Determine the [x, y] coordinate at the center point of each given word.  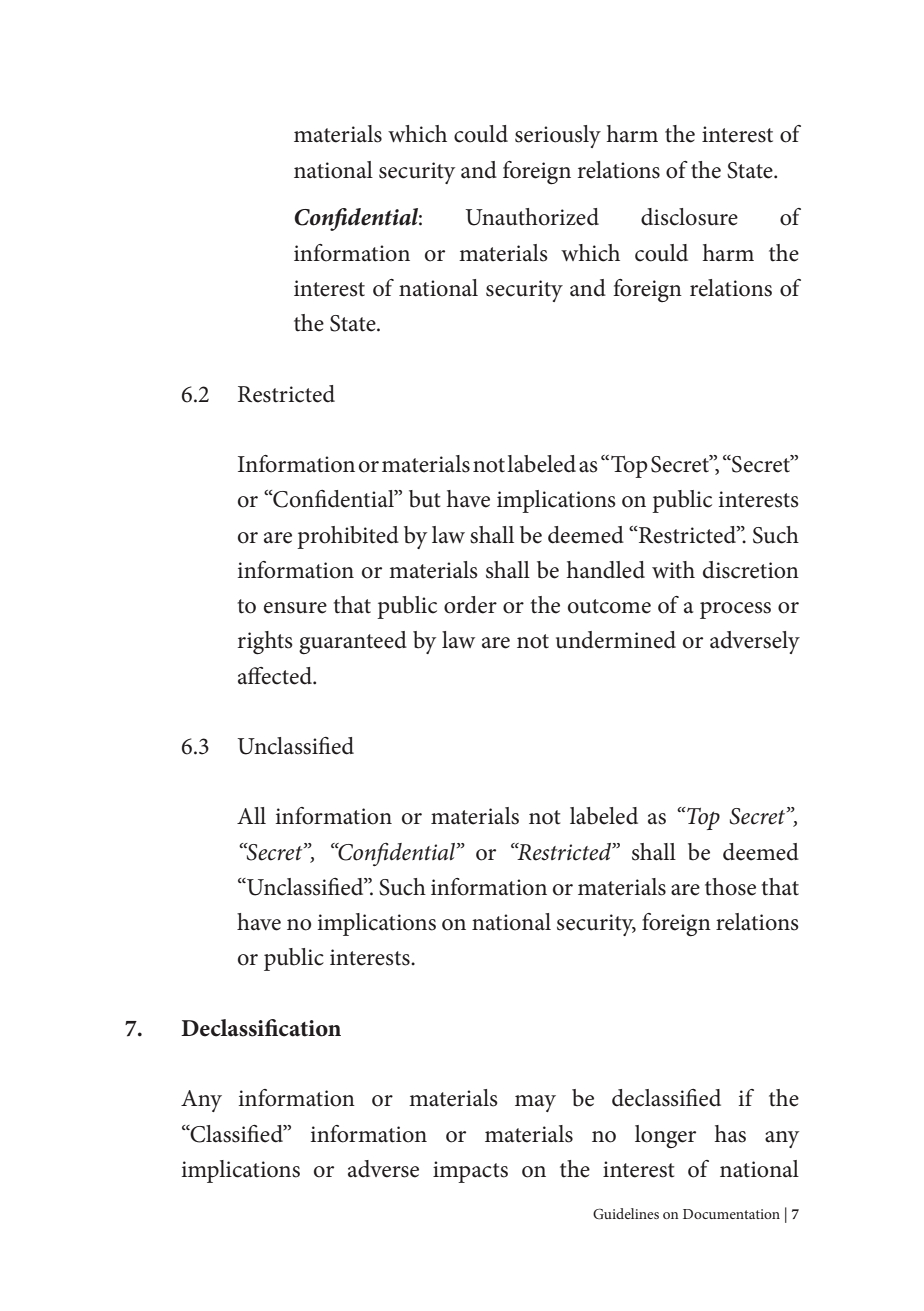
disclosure [689, 217]
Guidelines [626, 1214]
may [535, 1103]
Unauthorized [532, 217]
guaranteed [353, 643]
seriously [558, 136]
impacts [470, 1172]
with [673, 570]
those [730, 887]
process [735, 610]
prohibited [348, 537]
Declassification [261, 1028]
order [470, 605]
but [424, 499]
